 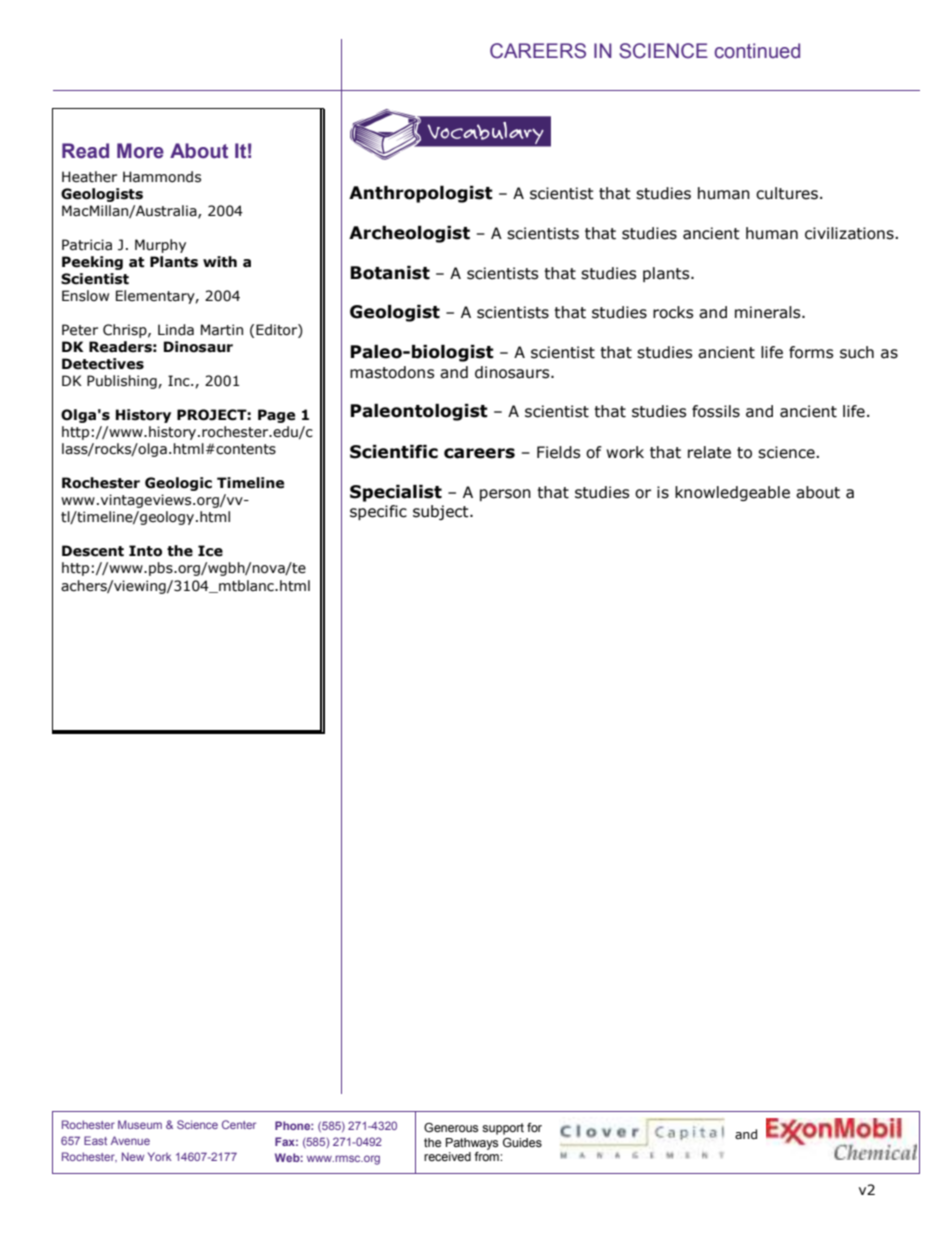 I want to click on Guides, so click(x=522, y=1143).
